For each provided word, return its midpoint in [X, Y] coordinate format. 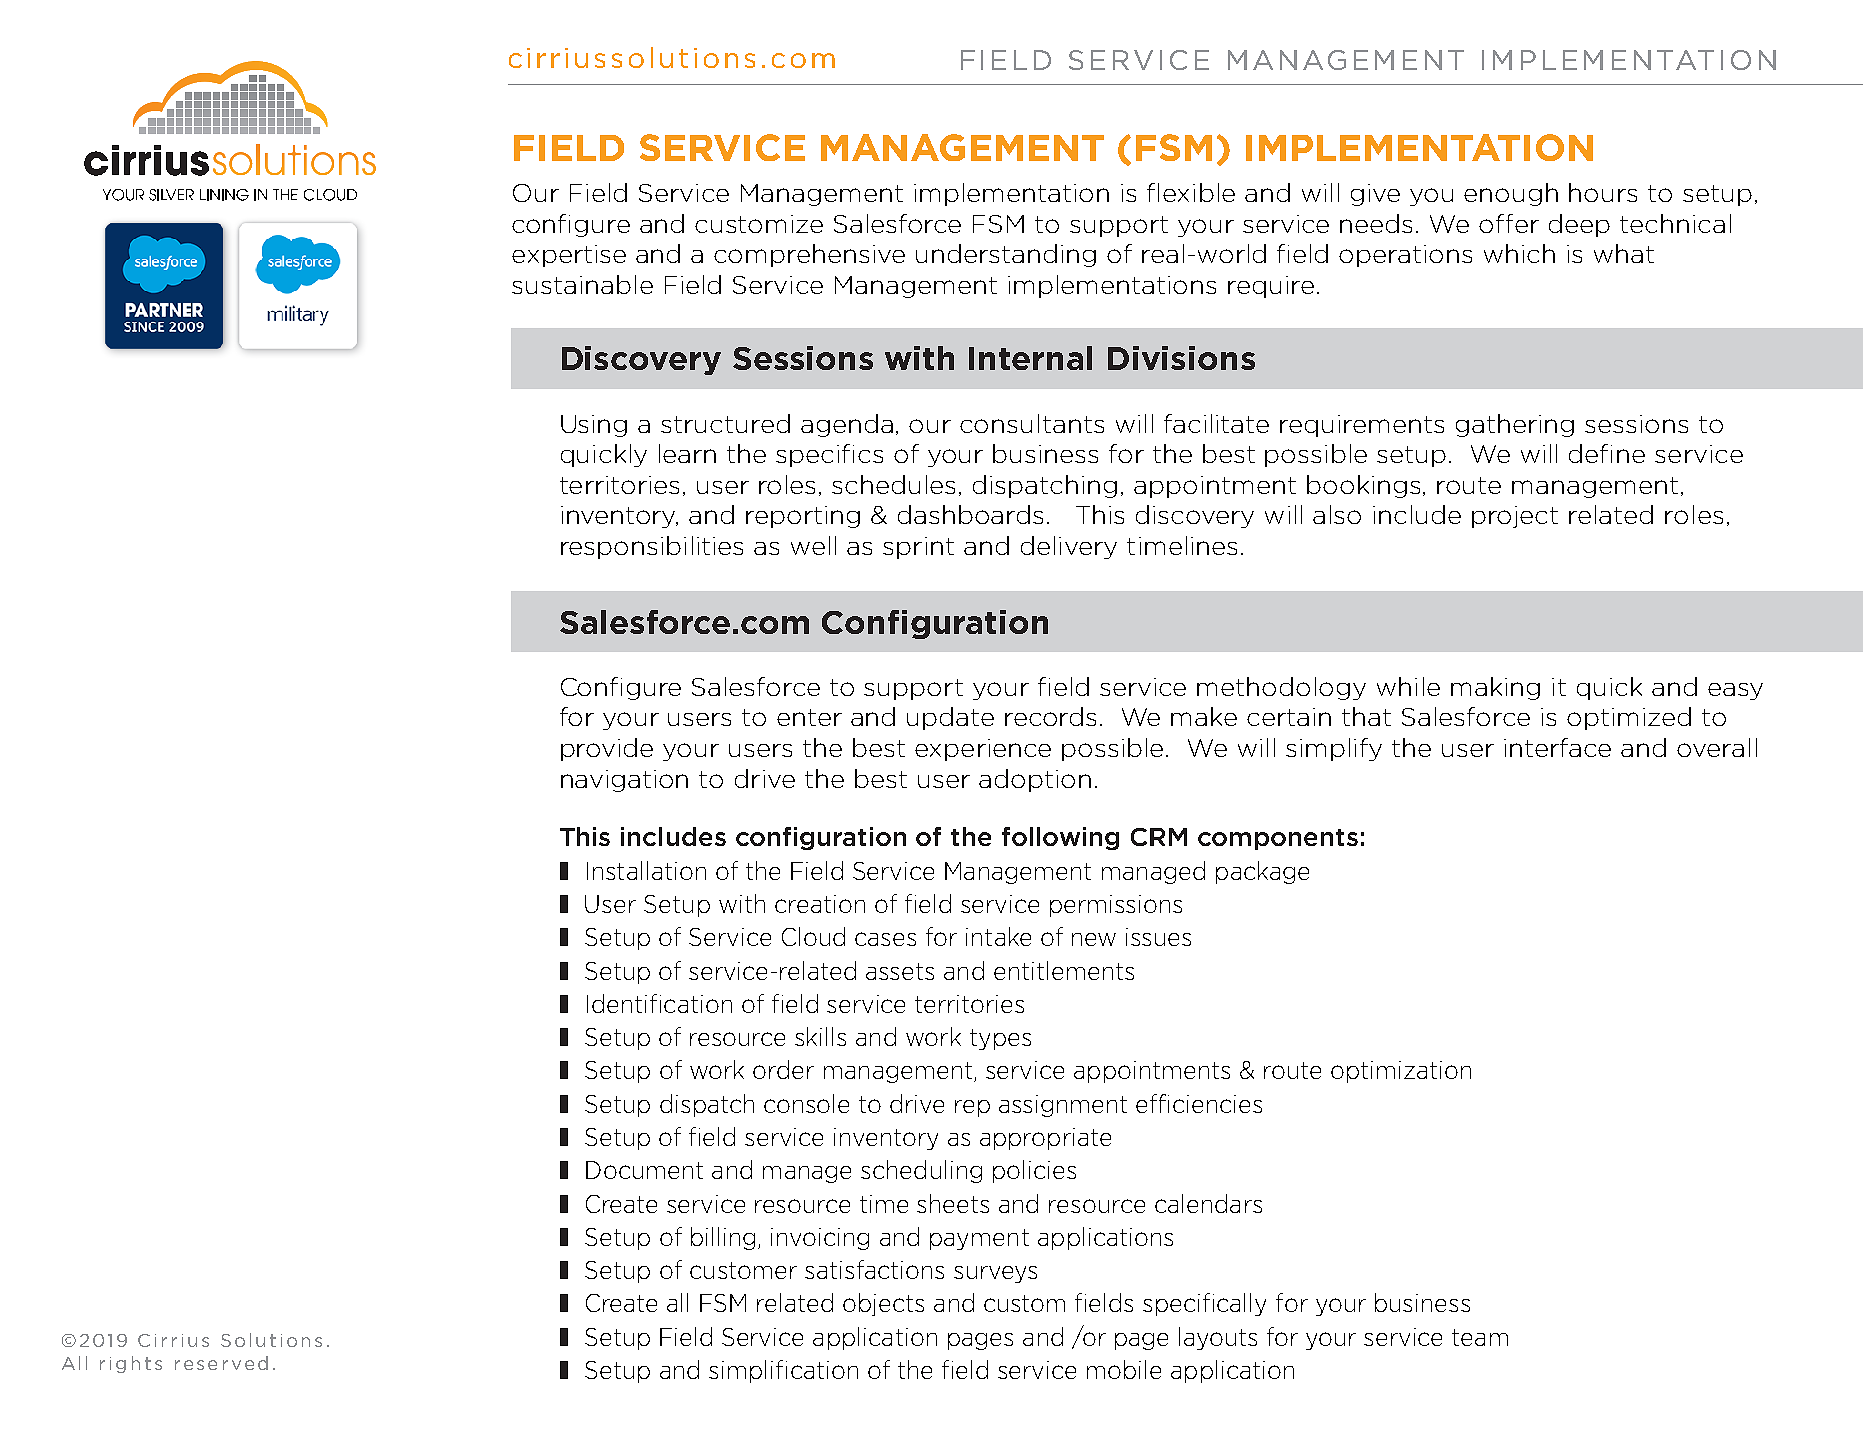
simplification [783, 1371]
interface [1557, 747]
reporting [803, 517]
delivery [1069, 547]
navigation [624, 781]
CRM [1159, 837]
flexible [1191, 192]
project [1515, 517]
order [783, 1069]
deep [1579, 225]
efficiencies [1199, 1103]
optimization [1401, 1072]
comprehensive [809, 255]
